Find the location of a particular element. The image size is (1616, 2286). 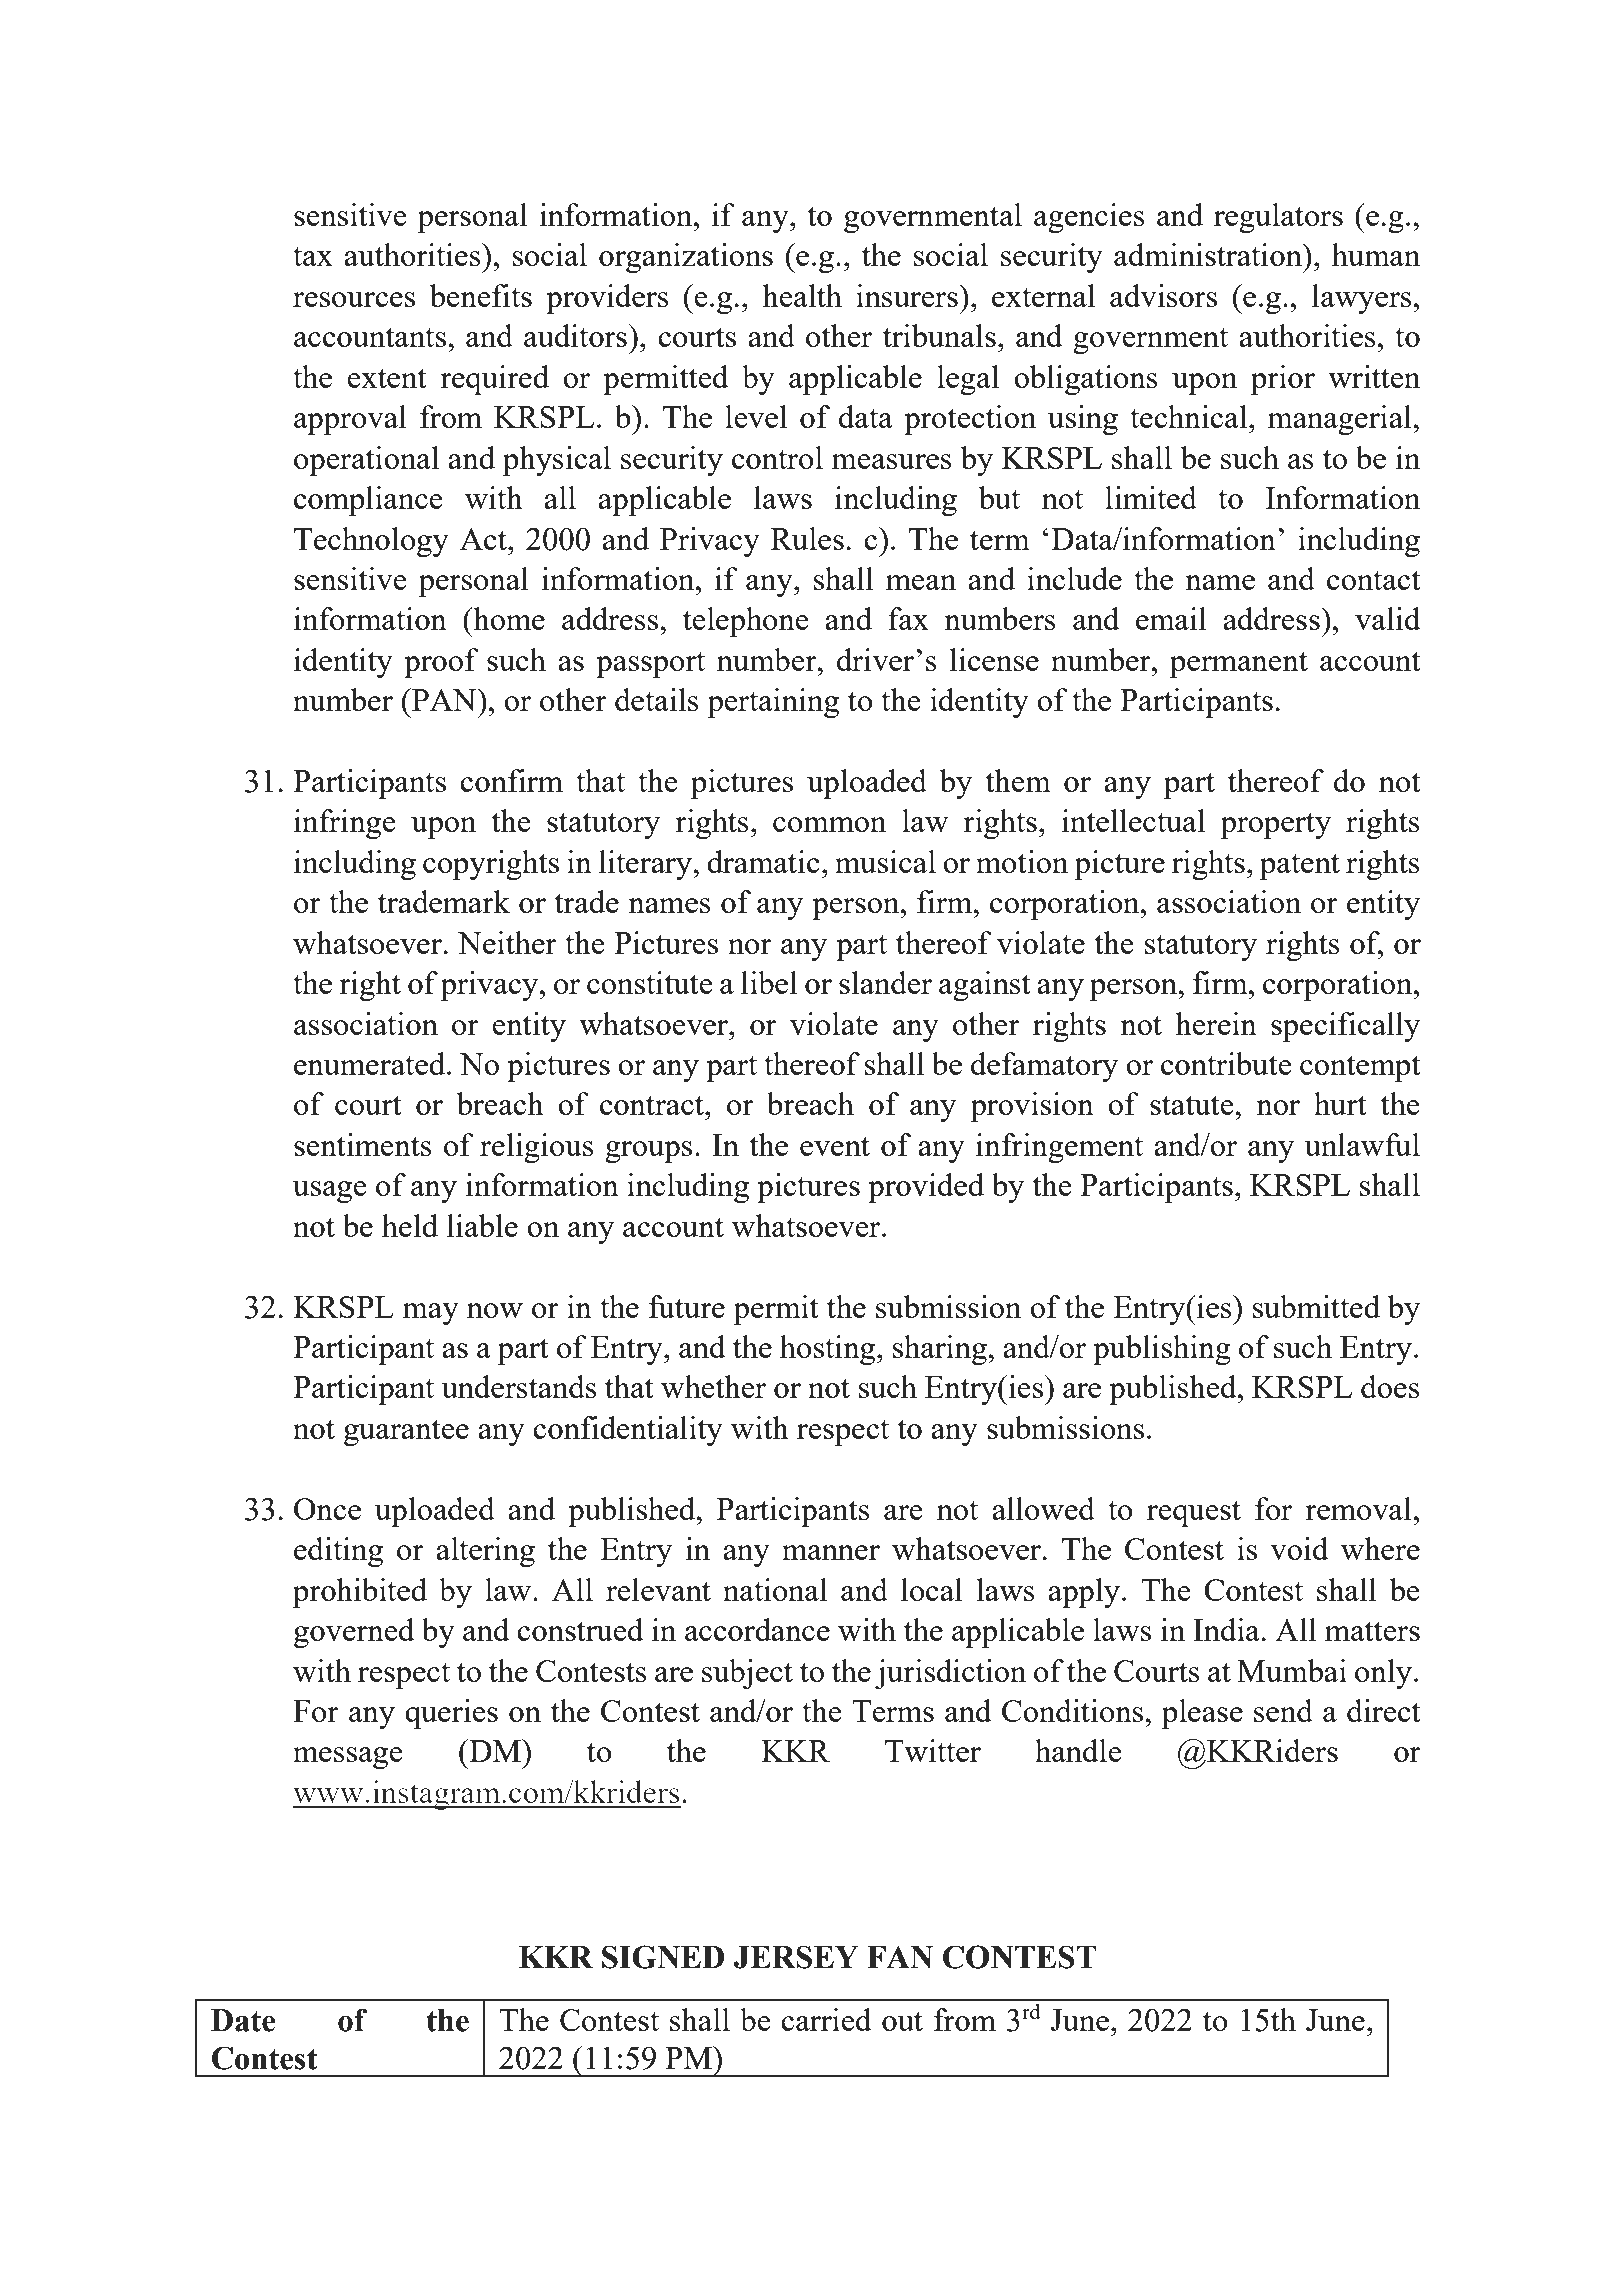

administration is located at coordinates (1209, 254).
